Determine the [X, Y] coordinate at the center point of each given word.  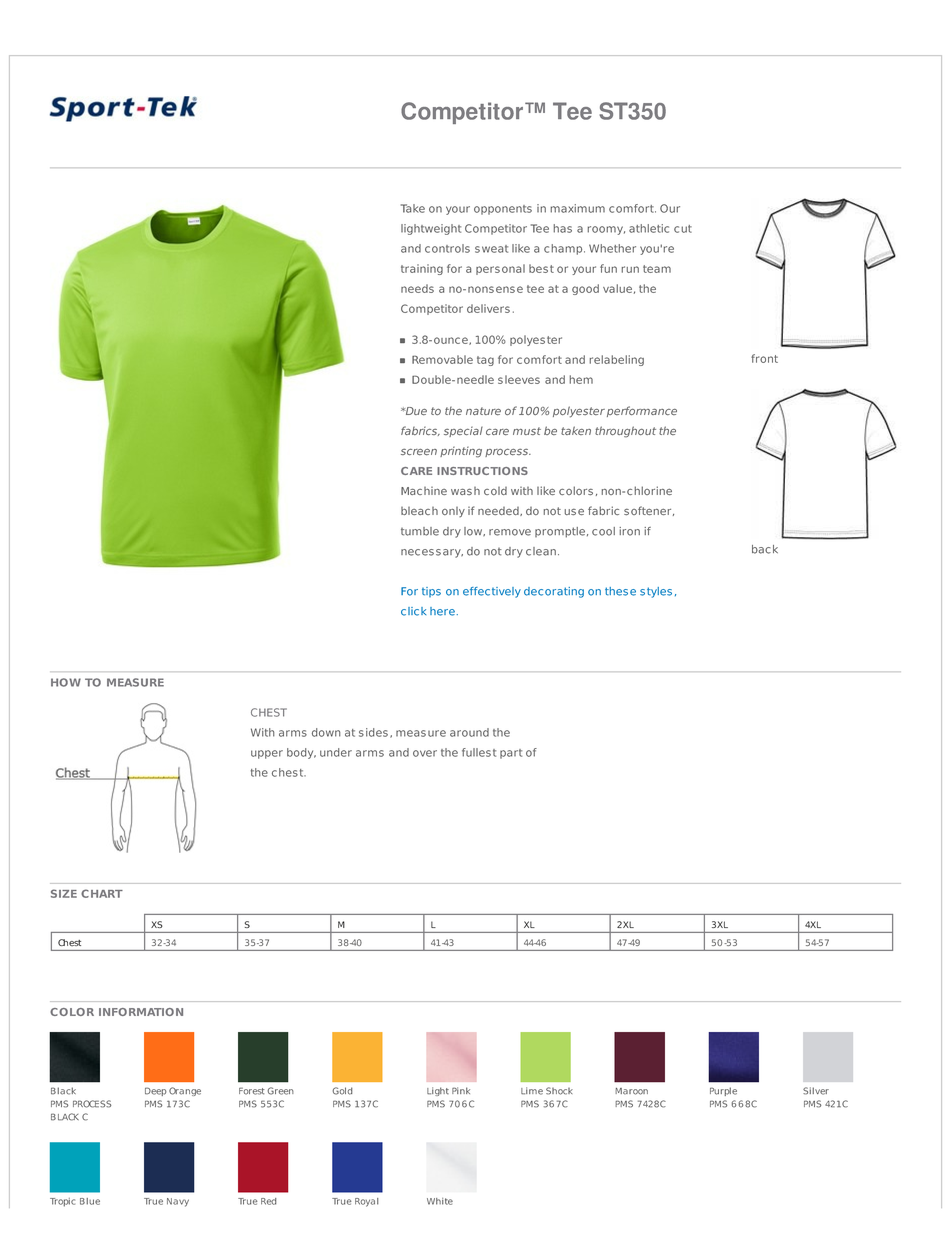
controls [447, 248]
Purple [723, 1091]
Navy [178, 1202]
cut [683, 229]
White [440, 1201]
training [422, 269]
